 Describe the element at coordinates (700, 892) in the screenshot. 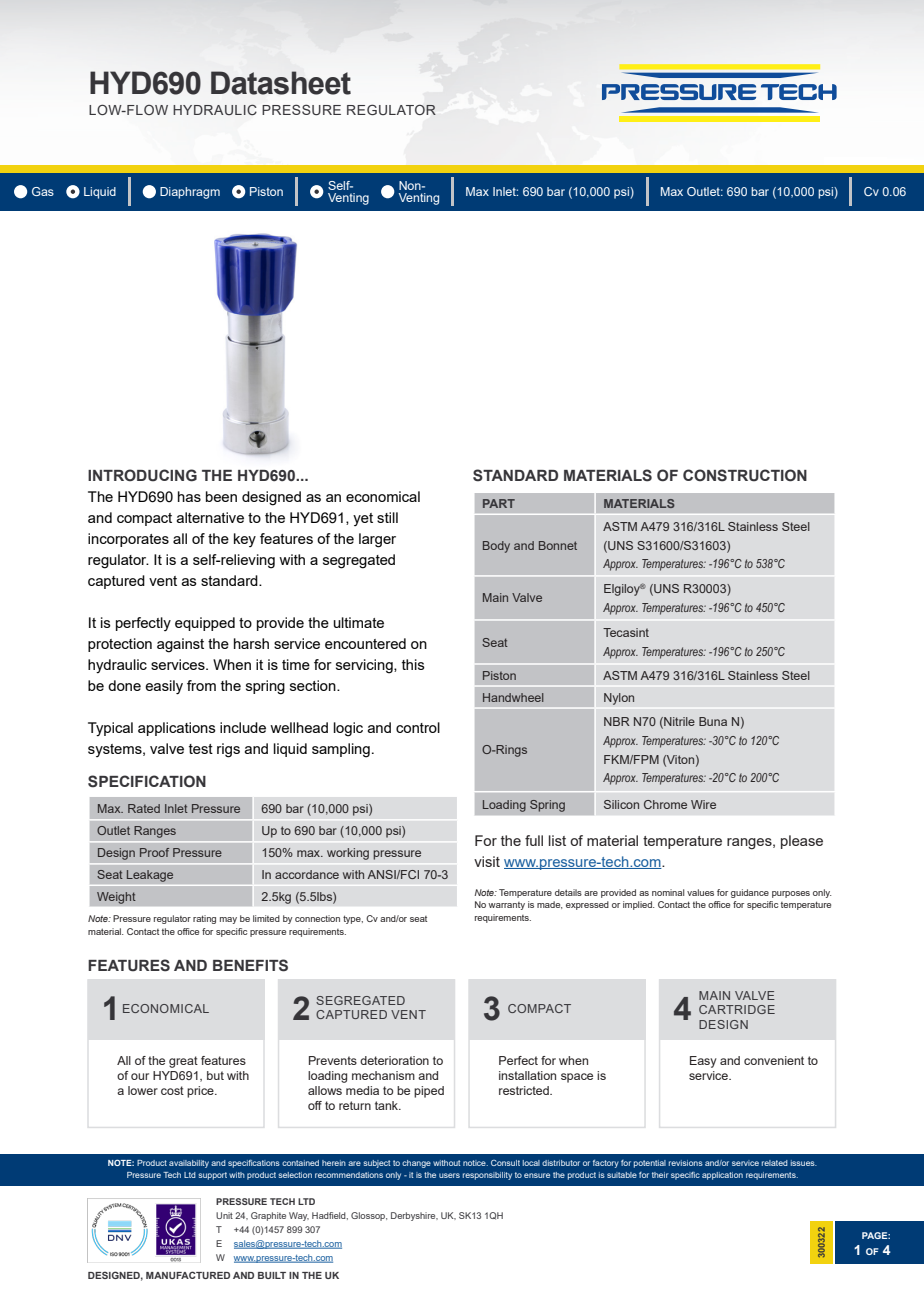

I see `values` at that location.
